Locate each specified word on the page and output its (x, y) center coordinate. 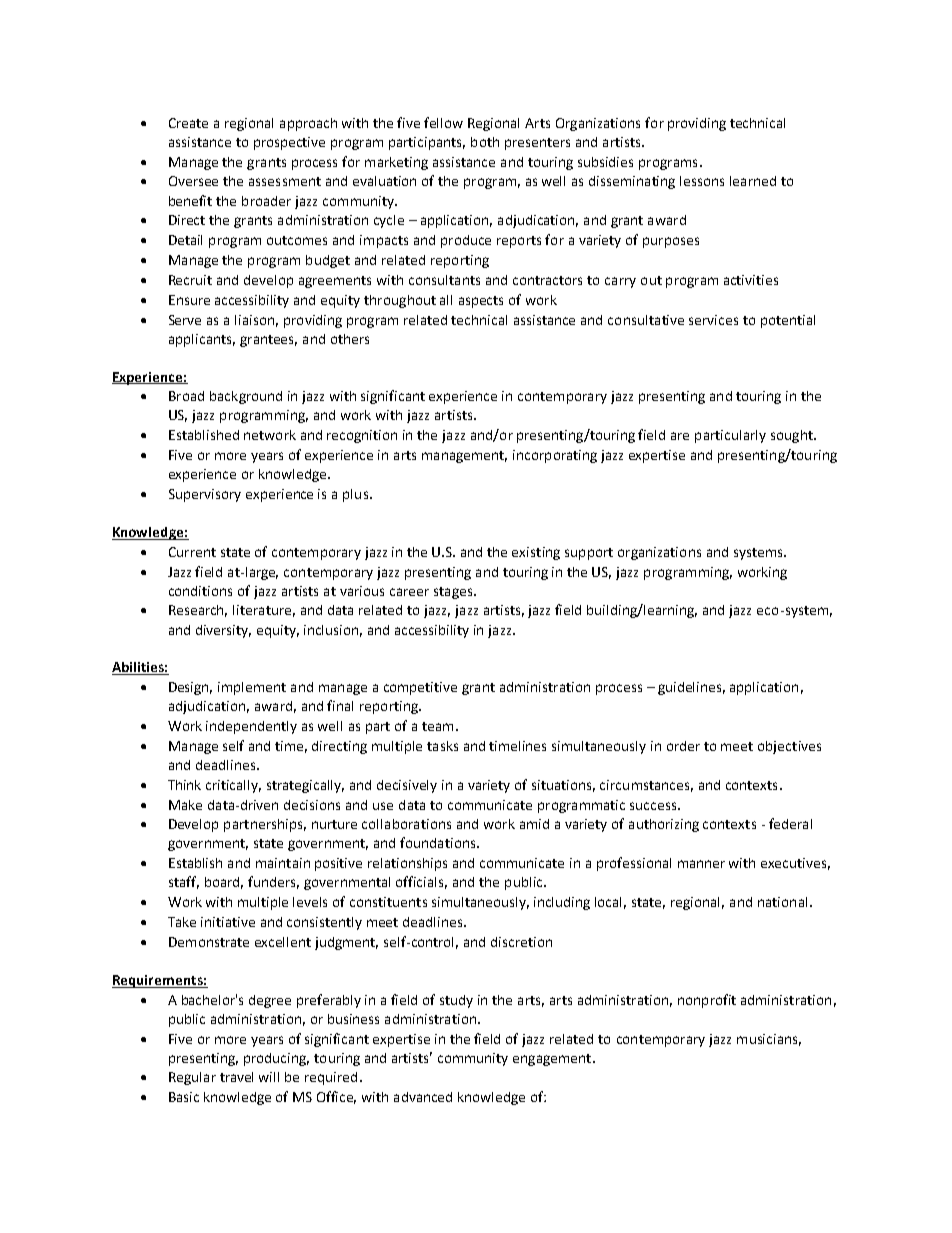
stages (454, 593)
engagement (553, 1060)
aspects (481, 302)
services (713, 320)
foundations (439, 842)
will (269, 1077)
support (589, 554)
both (485, 142)
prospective (289, 143)
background (246, 397)
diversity (223, 631)
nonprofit (707, 1001)
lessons (702, 181)
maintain (283, 863)
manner (701, 864)
